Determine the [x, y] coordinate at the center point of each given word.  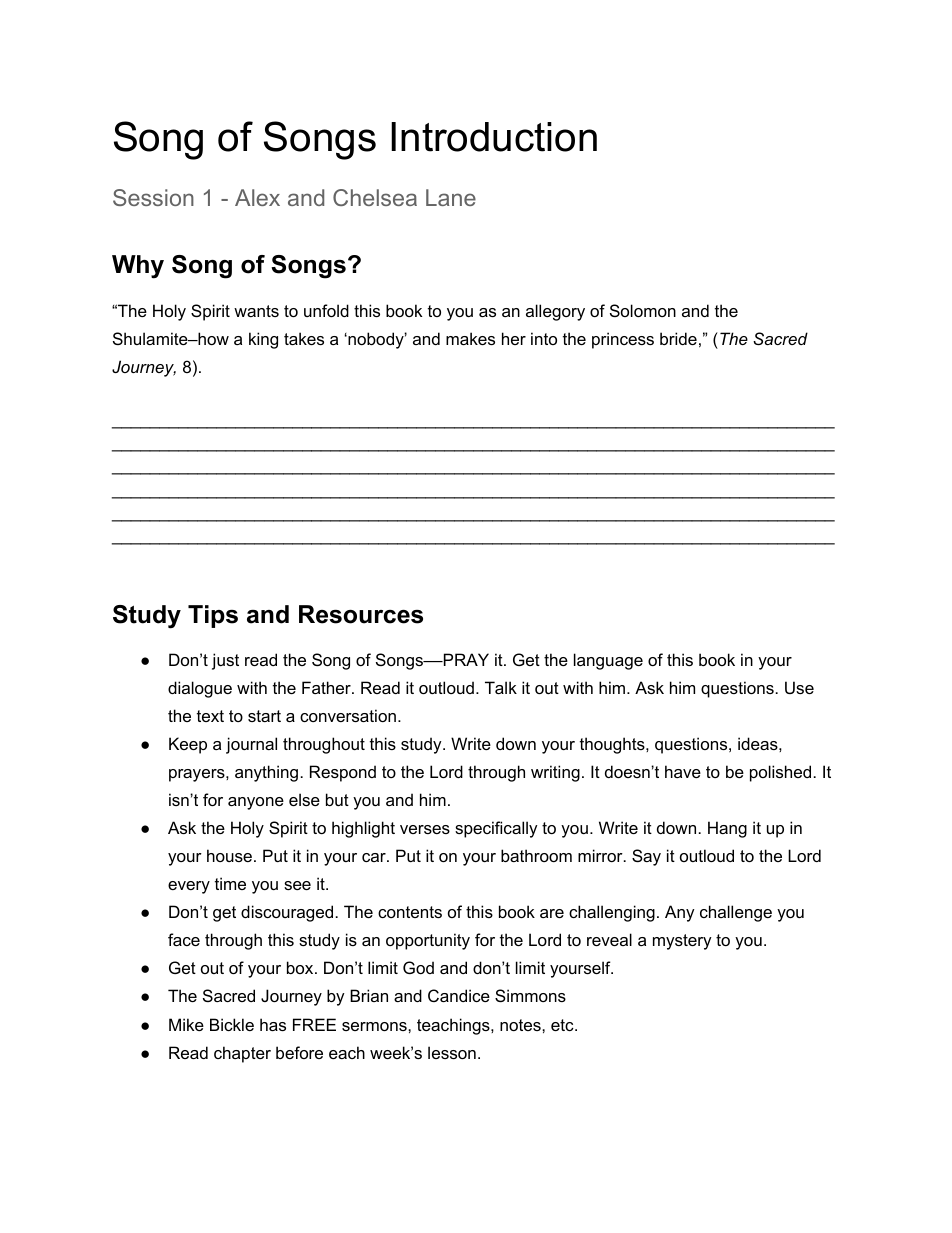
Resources [361, 614]
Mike [186, 1024]
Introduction [494, 137]
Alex [257, 197]
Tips [213, 616]
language [608, 661]
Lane [451, 197]
